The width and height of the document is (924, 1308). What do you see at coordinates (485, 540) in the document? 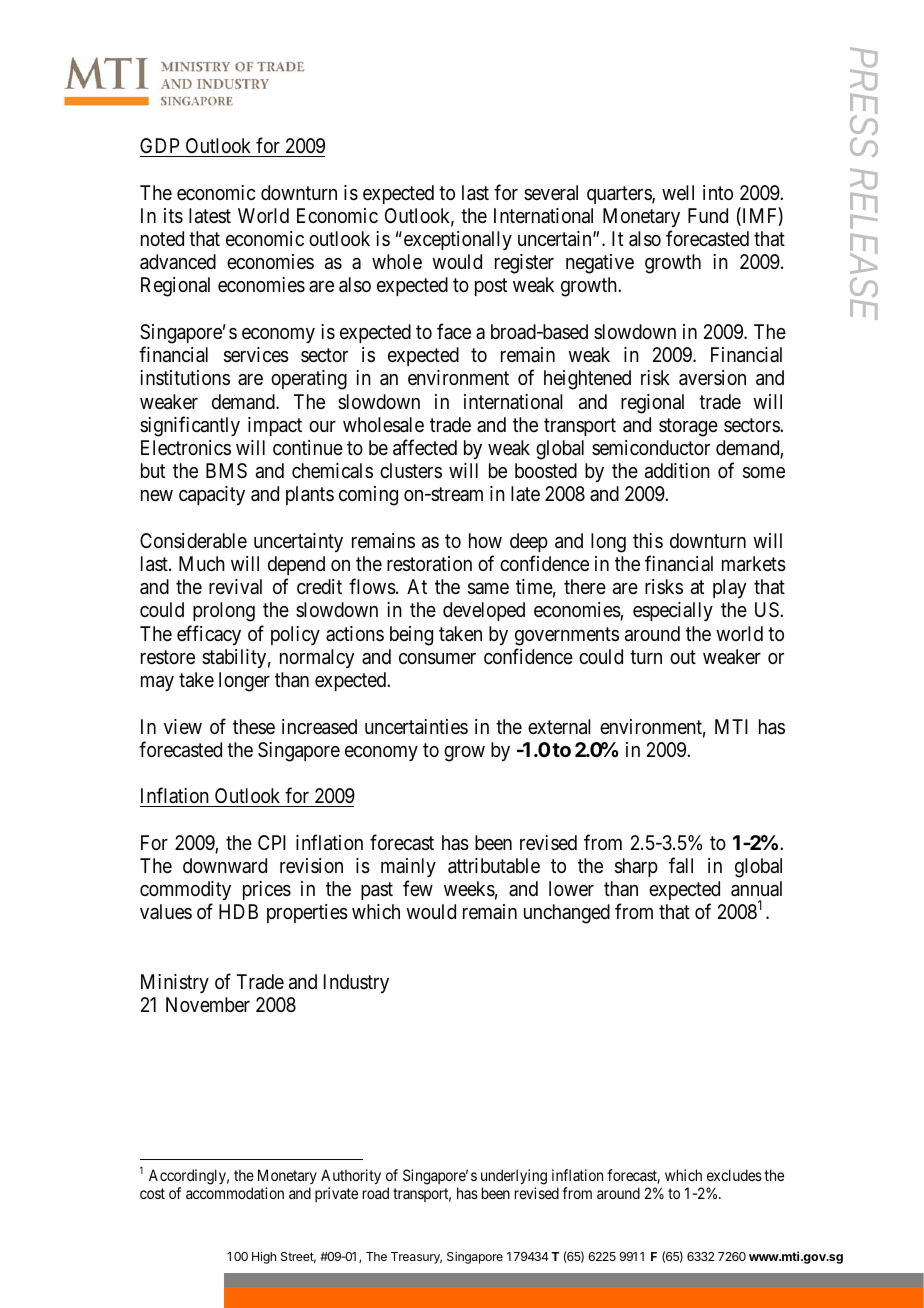
I see `how` at bounding box center [485, 540].
